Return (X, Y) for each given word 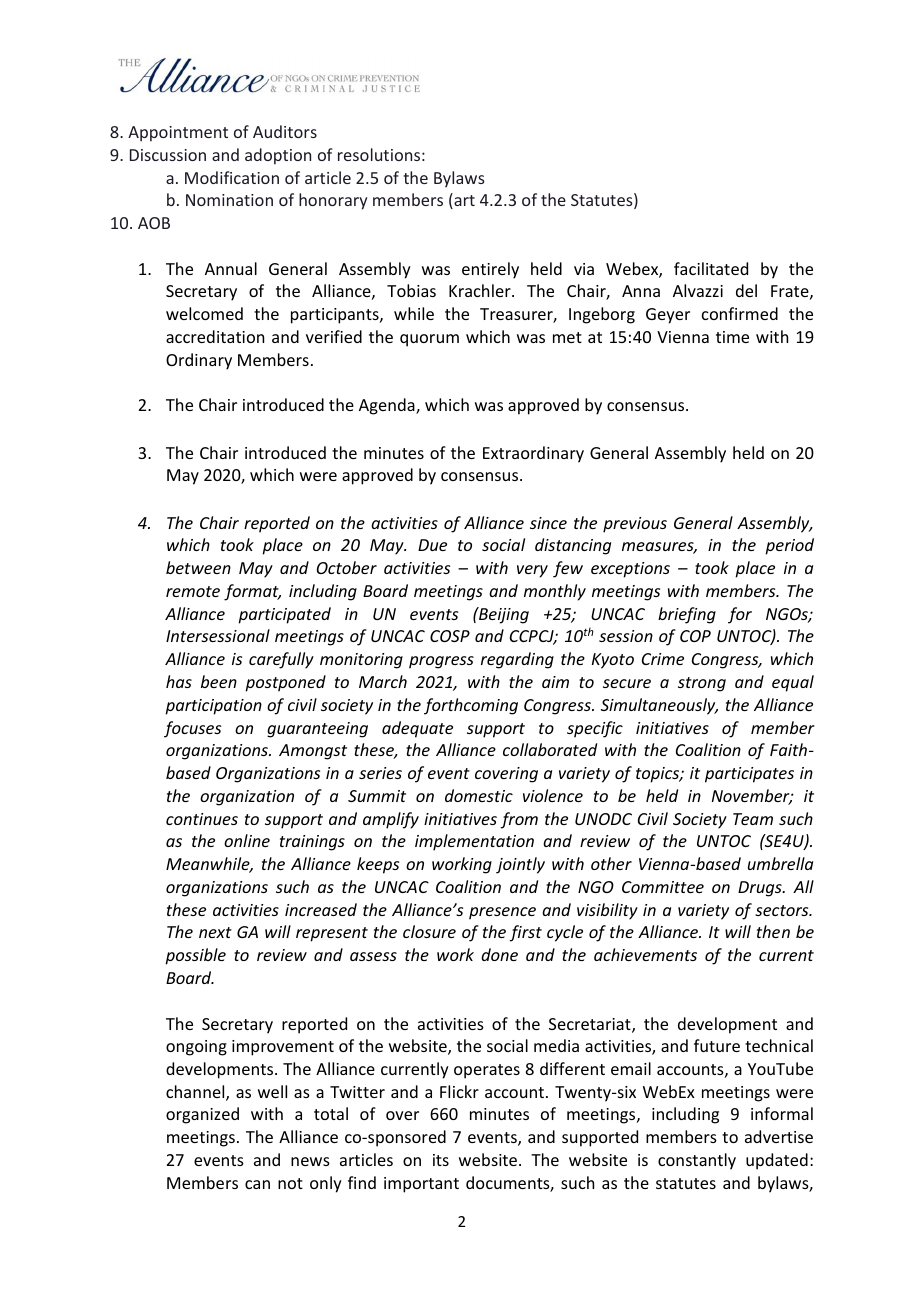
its (441, 1160)
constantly (697, 1161)
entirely (490, 270)
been (219, 681)
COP (695, 636)
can (257, 1184)
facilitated (711, 268)
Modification (232, 177)
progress (441, 662)
